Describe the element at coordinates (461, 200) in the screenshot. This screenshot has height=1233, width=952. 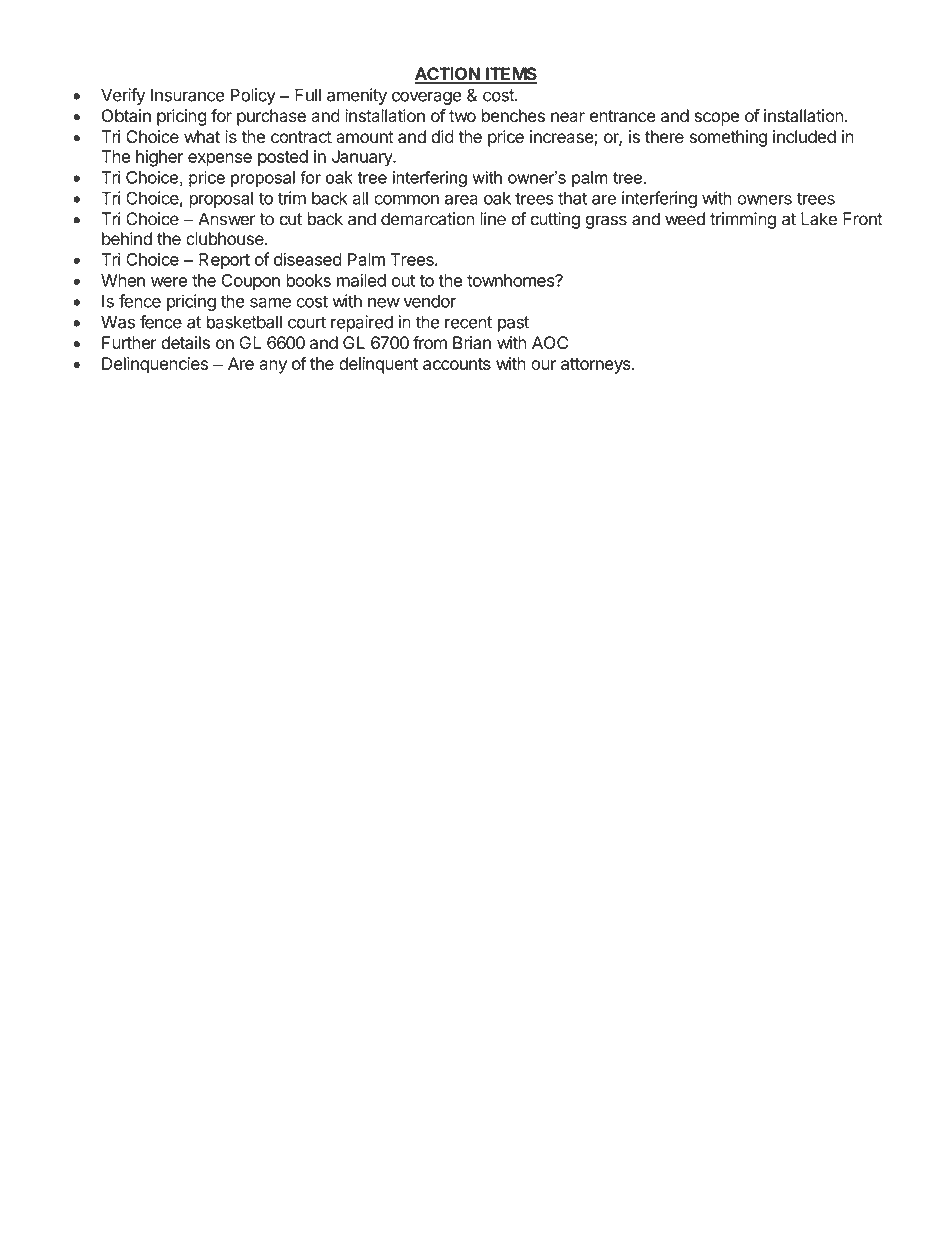
I see `area` at that location.
